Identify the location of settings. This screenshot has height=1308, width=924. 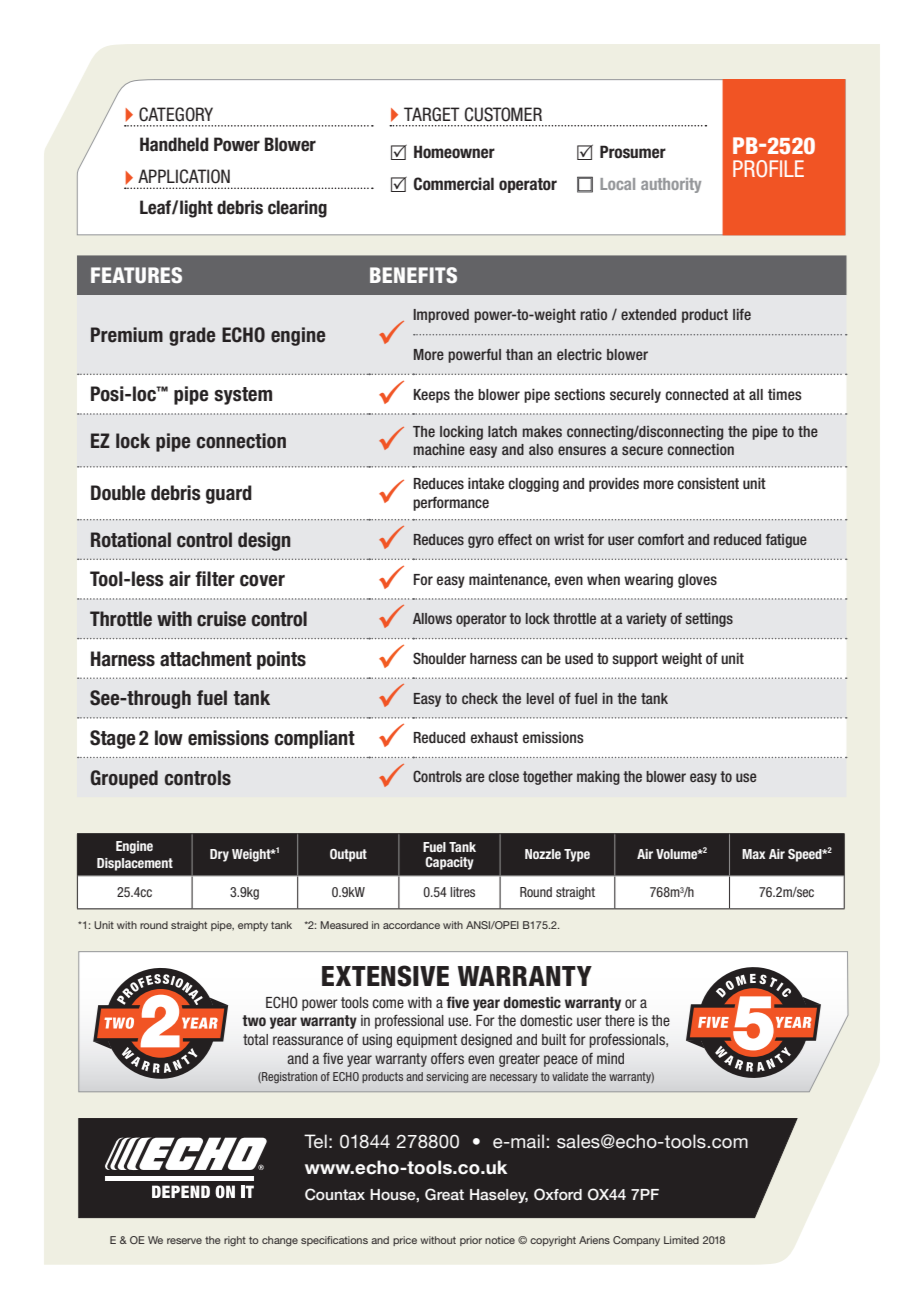
(709, 620).
